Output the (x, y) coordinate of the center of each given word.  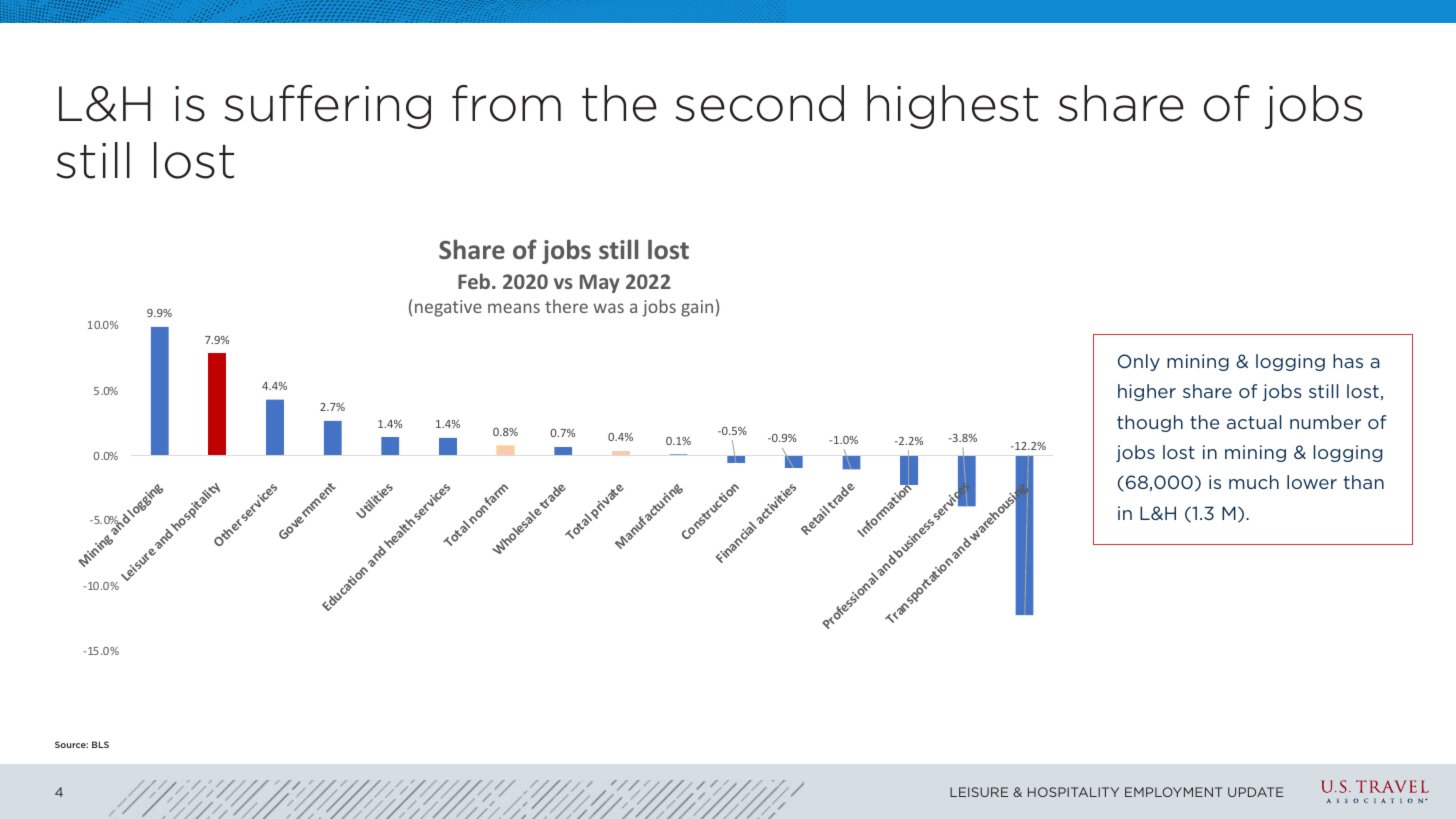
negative (448, 308)
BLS (100, 744)
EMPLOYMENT (1173, 792)
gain (697, 308)
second (759, 103)
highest (952, 107)
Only (1139, 362)
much (1254, 482)
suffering (327, 107)
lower (1312, 482)
